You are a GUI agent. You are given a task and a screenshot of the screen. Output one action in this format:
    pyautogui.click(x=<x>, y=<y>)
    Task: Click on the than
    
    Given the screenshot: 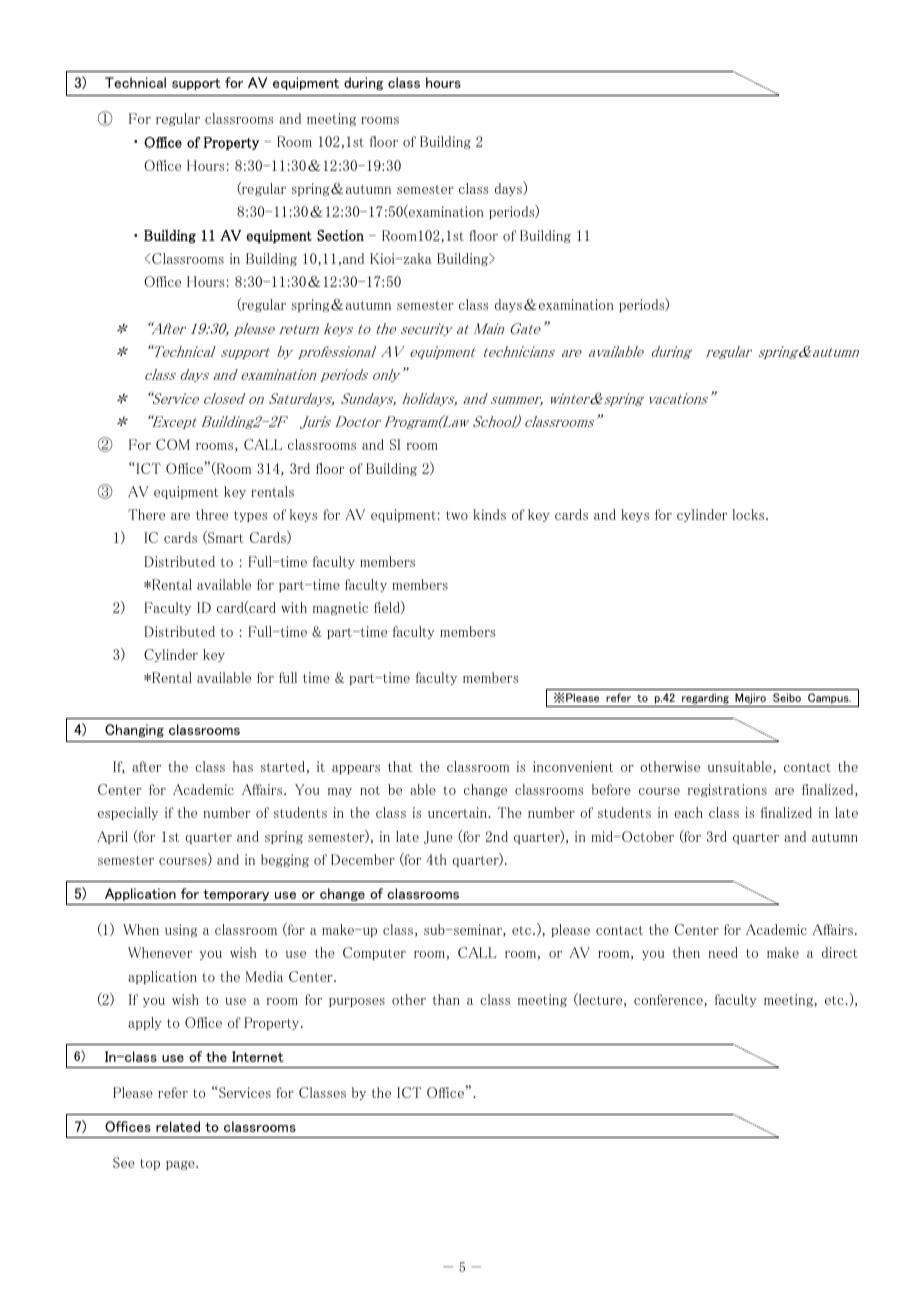 What is the action you would take?
    pyautogui.click(x=446, y=999)
